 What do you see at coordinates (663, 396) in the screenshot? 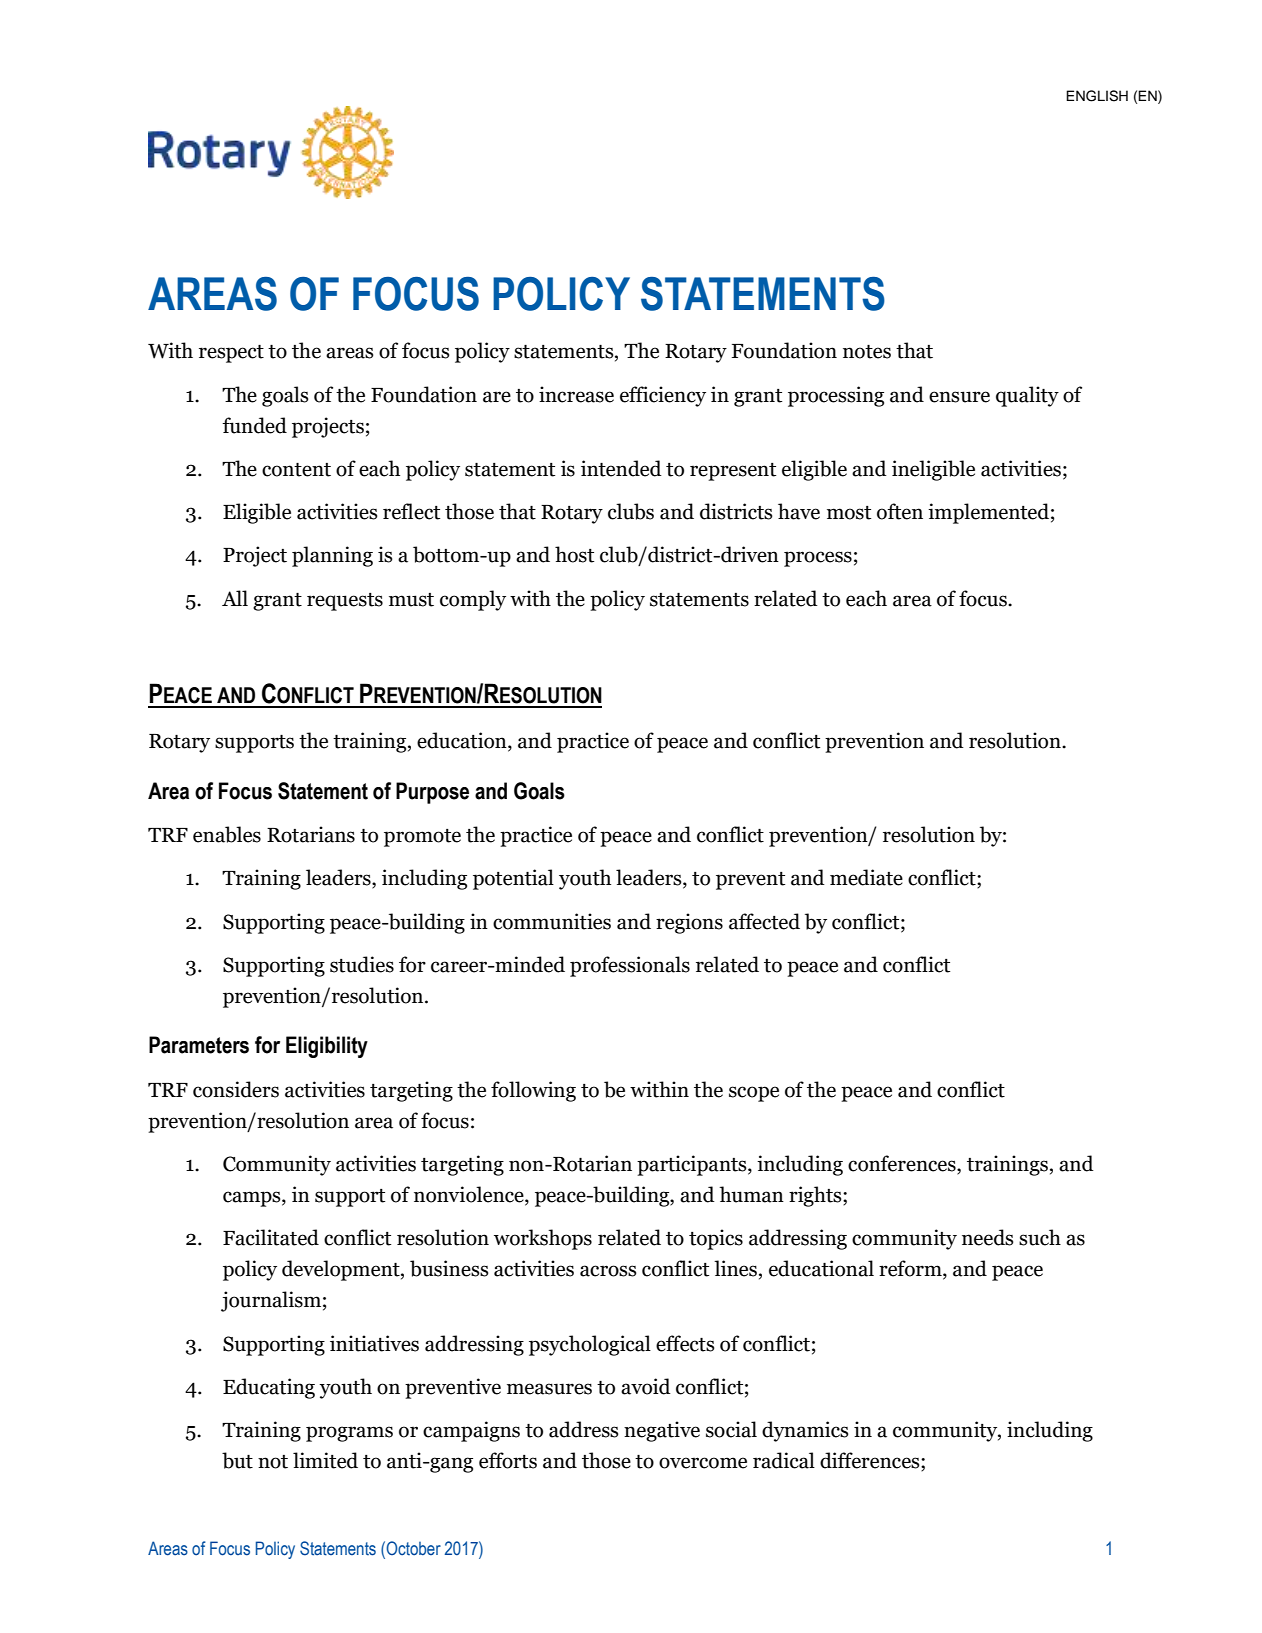
I see `efficiency` at bounding box center [663, 396].
